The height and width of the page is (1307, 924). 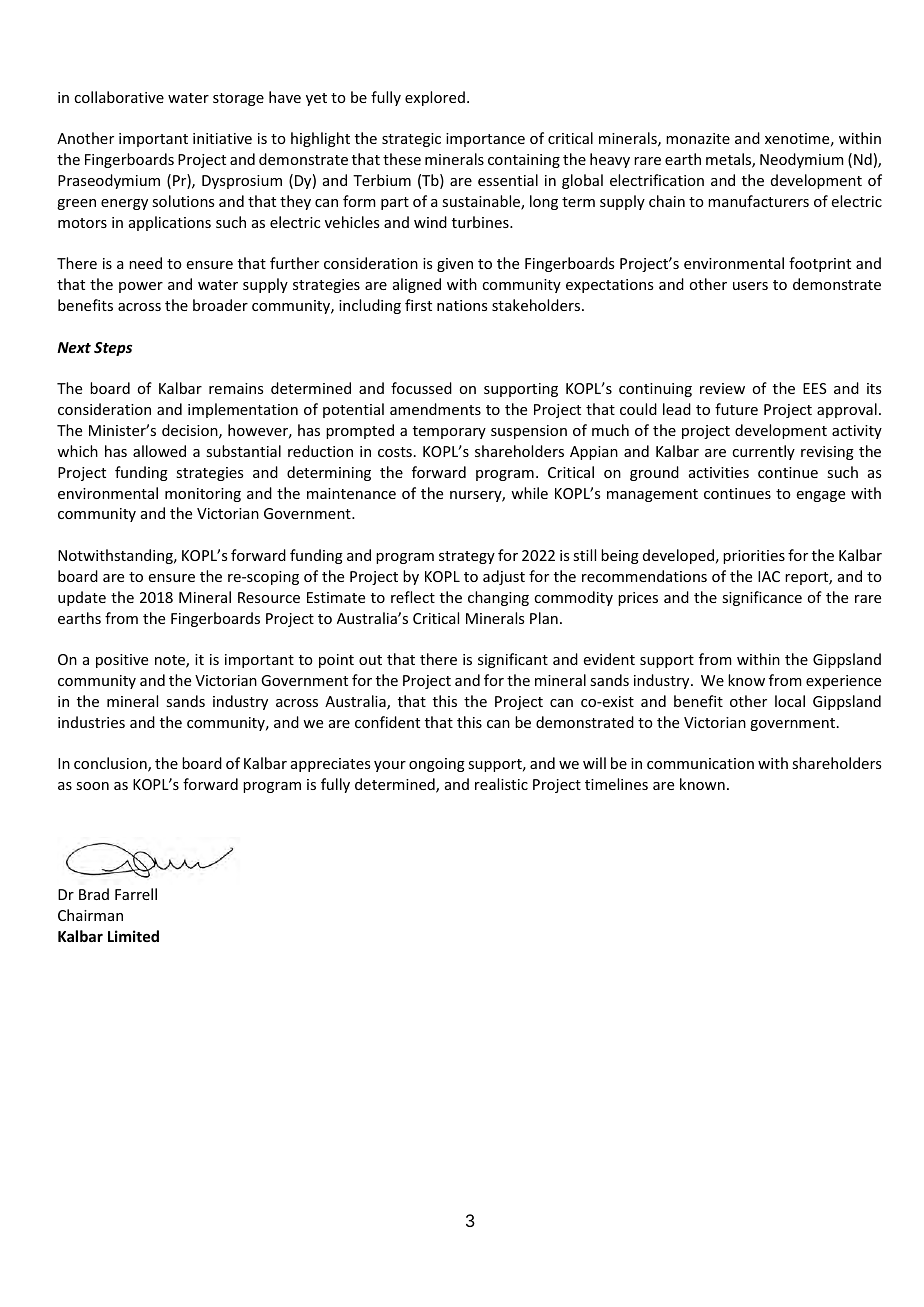 I want to click on significant, so click(x=513, y=660).
